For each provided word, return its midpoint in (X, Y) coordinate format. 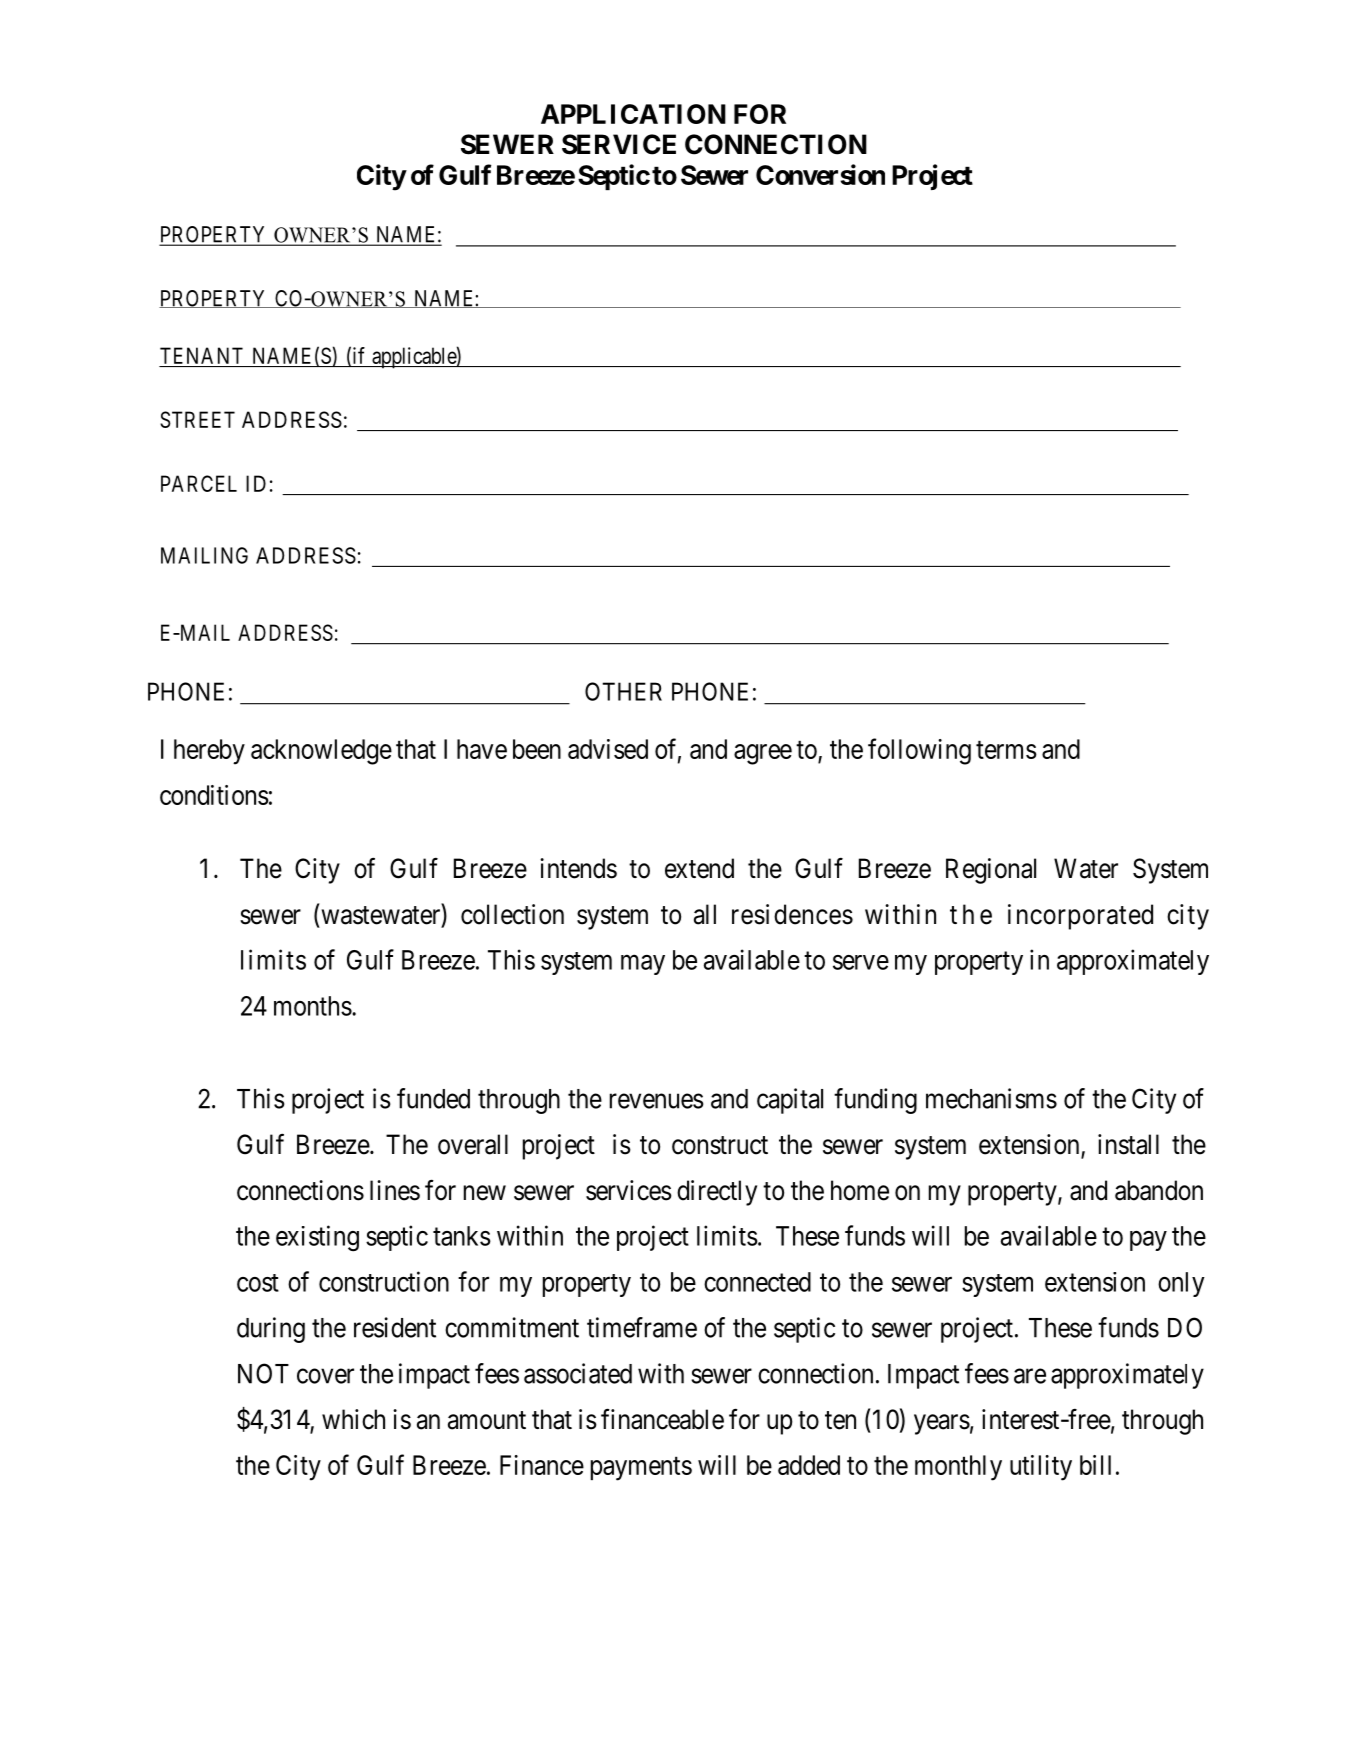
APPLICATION (633, 114)
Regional (991, 871)
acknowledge (321, 752)
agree (763, 754)
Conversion (820, 174)
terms (1006, 750)
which (353, 1419)
